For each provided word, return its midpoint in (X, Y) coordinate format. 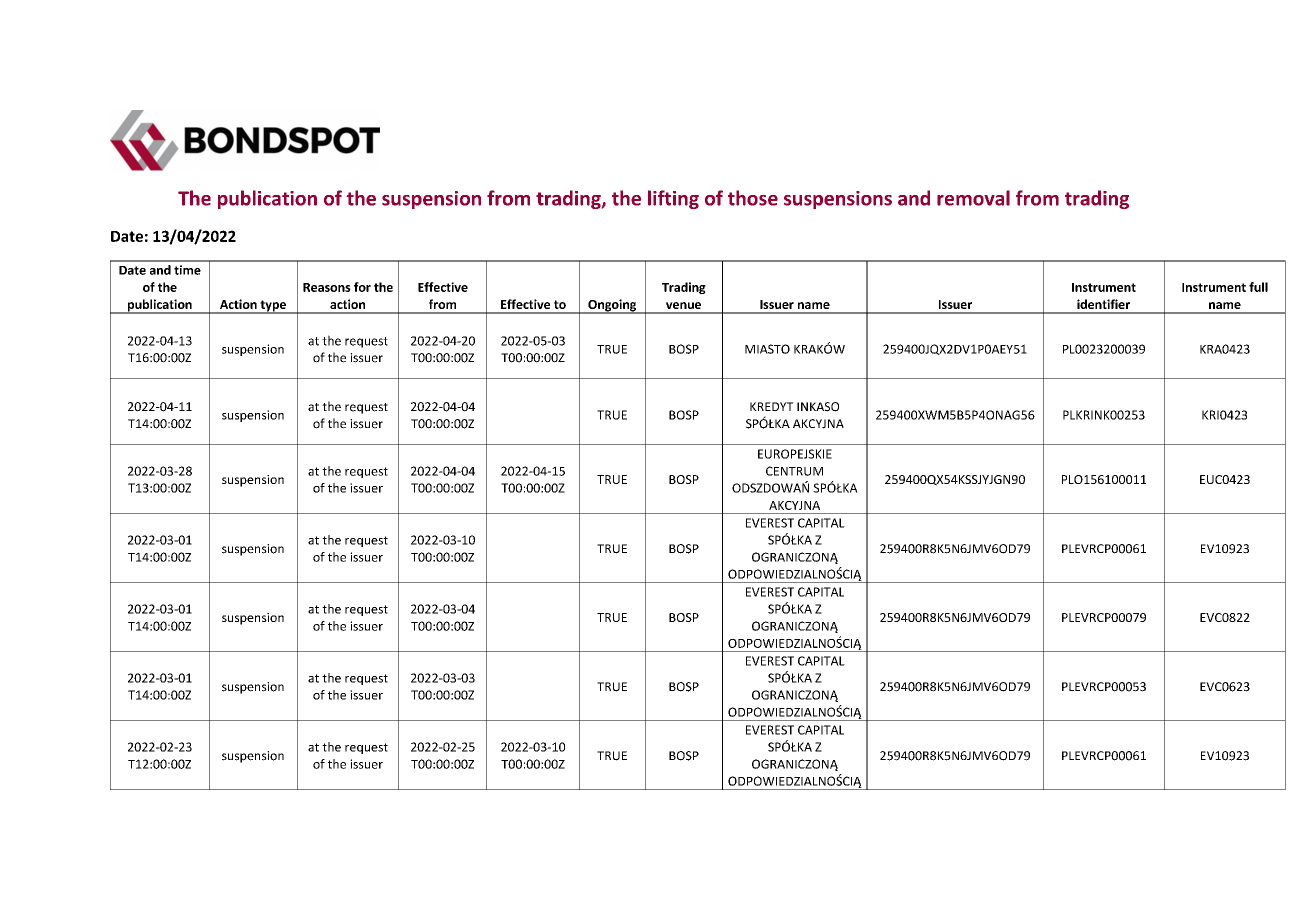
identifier (1103, 304)
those (753, 198)
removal (973, 198)
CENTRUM (794, 471)
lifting (673, 199)
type (273, 307)
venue (683, 305)
